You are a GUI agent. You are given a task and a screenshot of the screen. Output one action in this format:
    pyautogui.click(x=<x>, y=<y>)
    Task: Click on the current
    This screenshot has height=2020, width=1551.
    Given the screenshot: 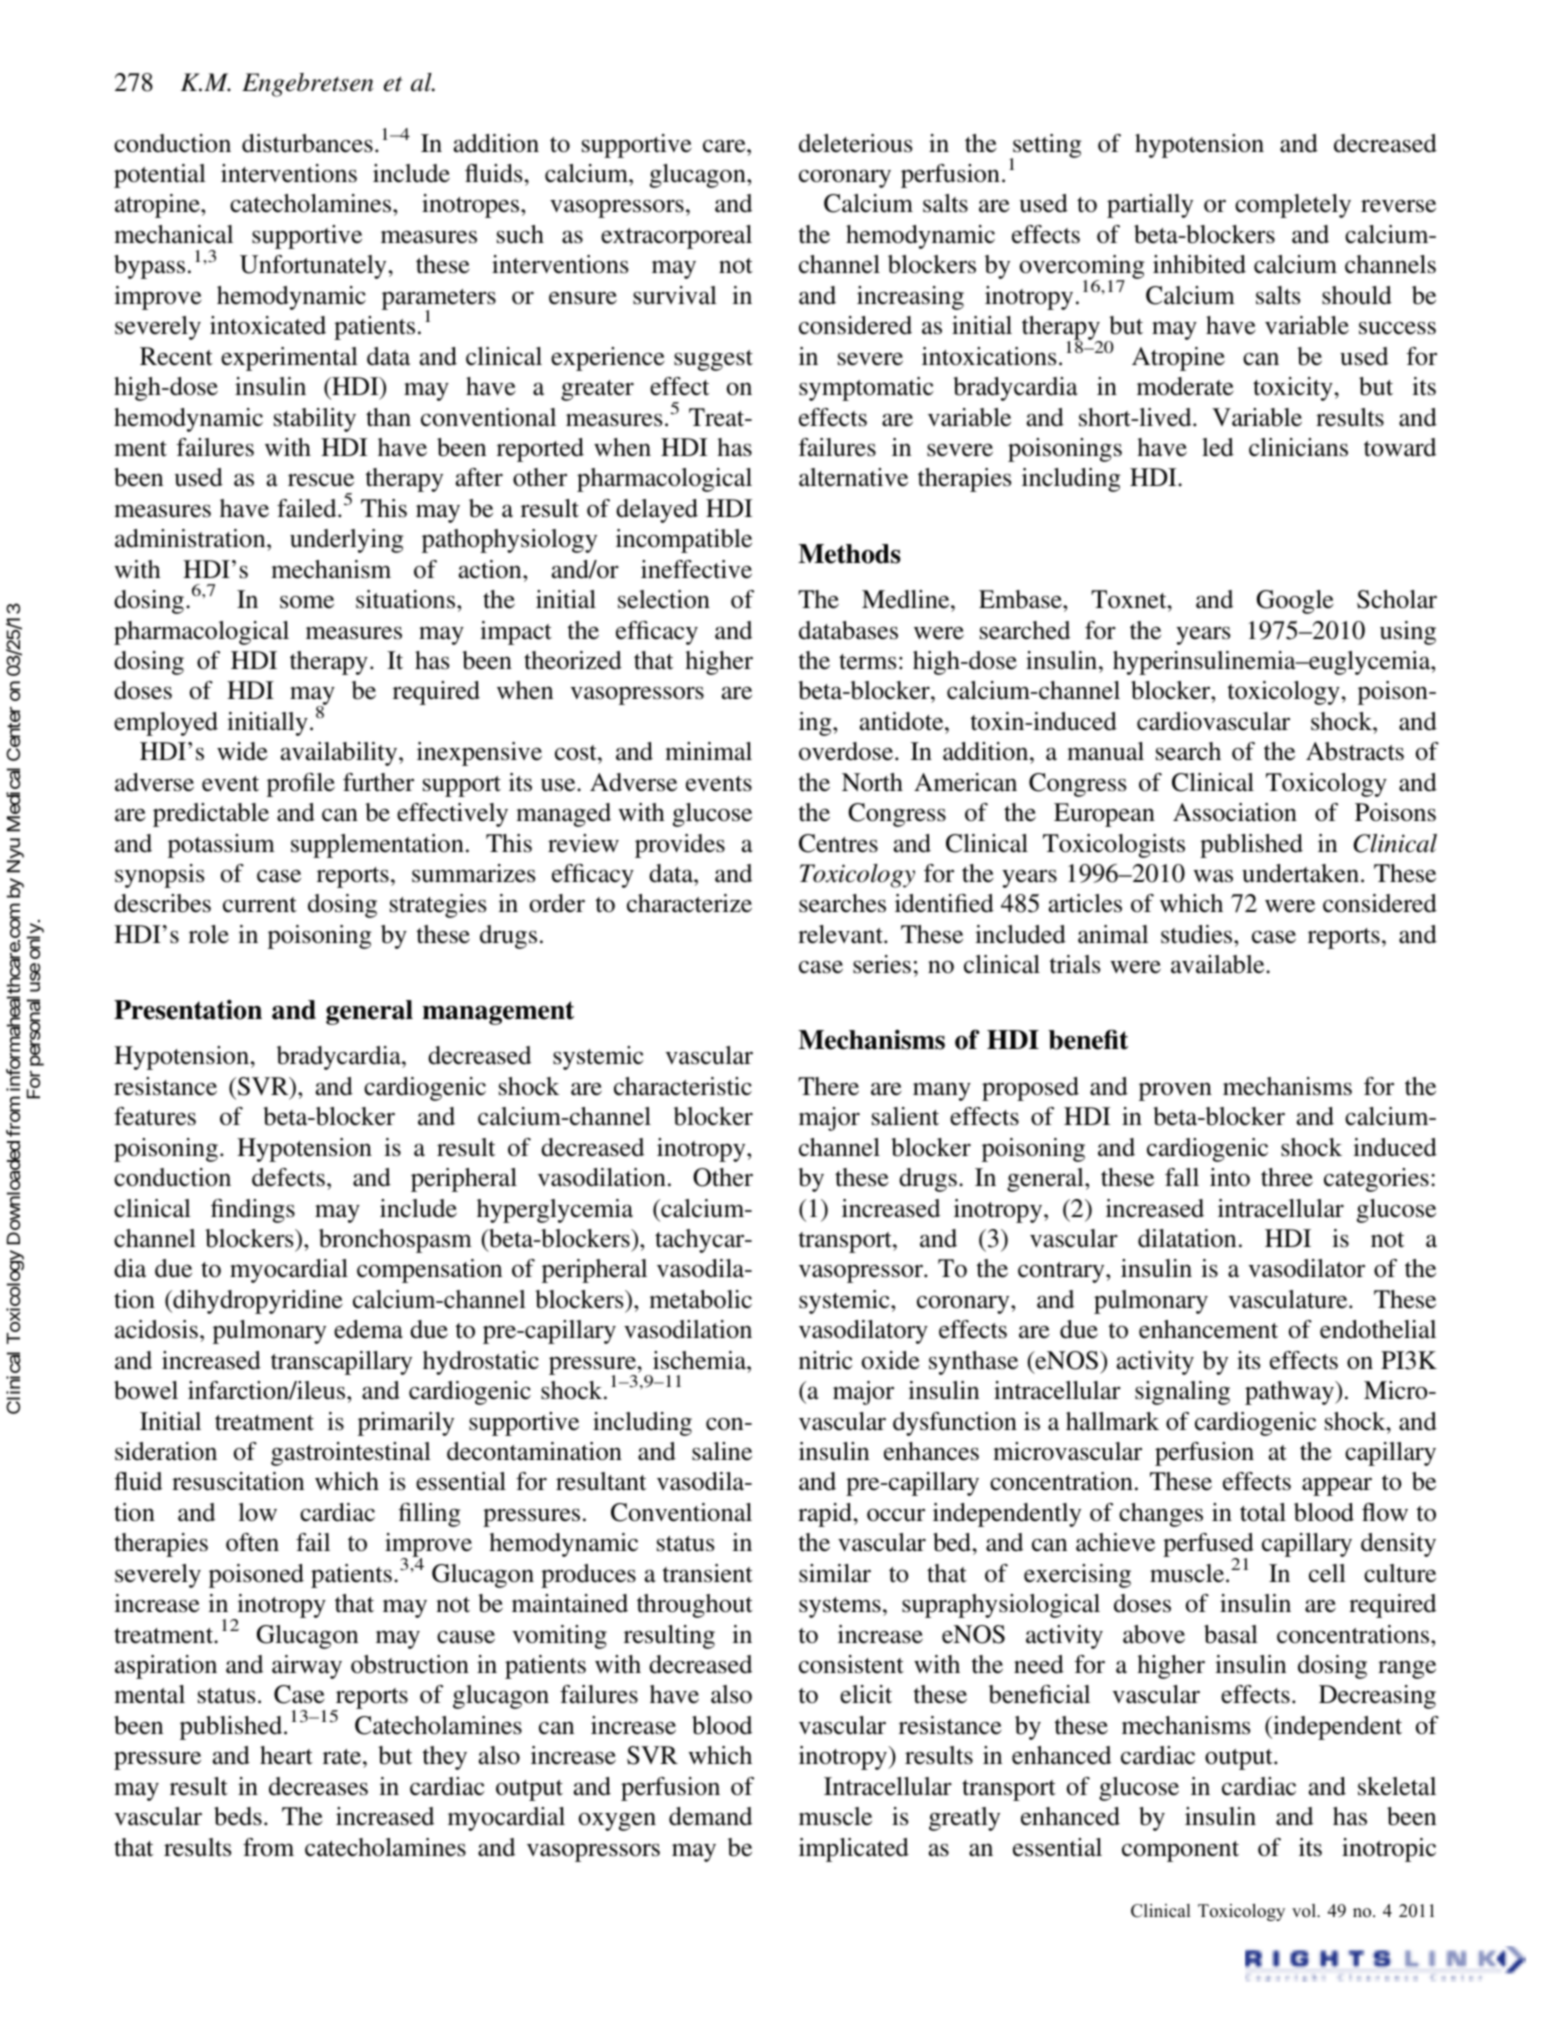 What is the action you would take?
    pyautogui.click(x=260, y=905)
